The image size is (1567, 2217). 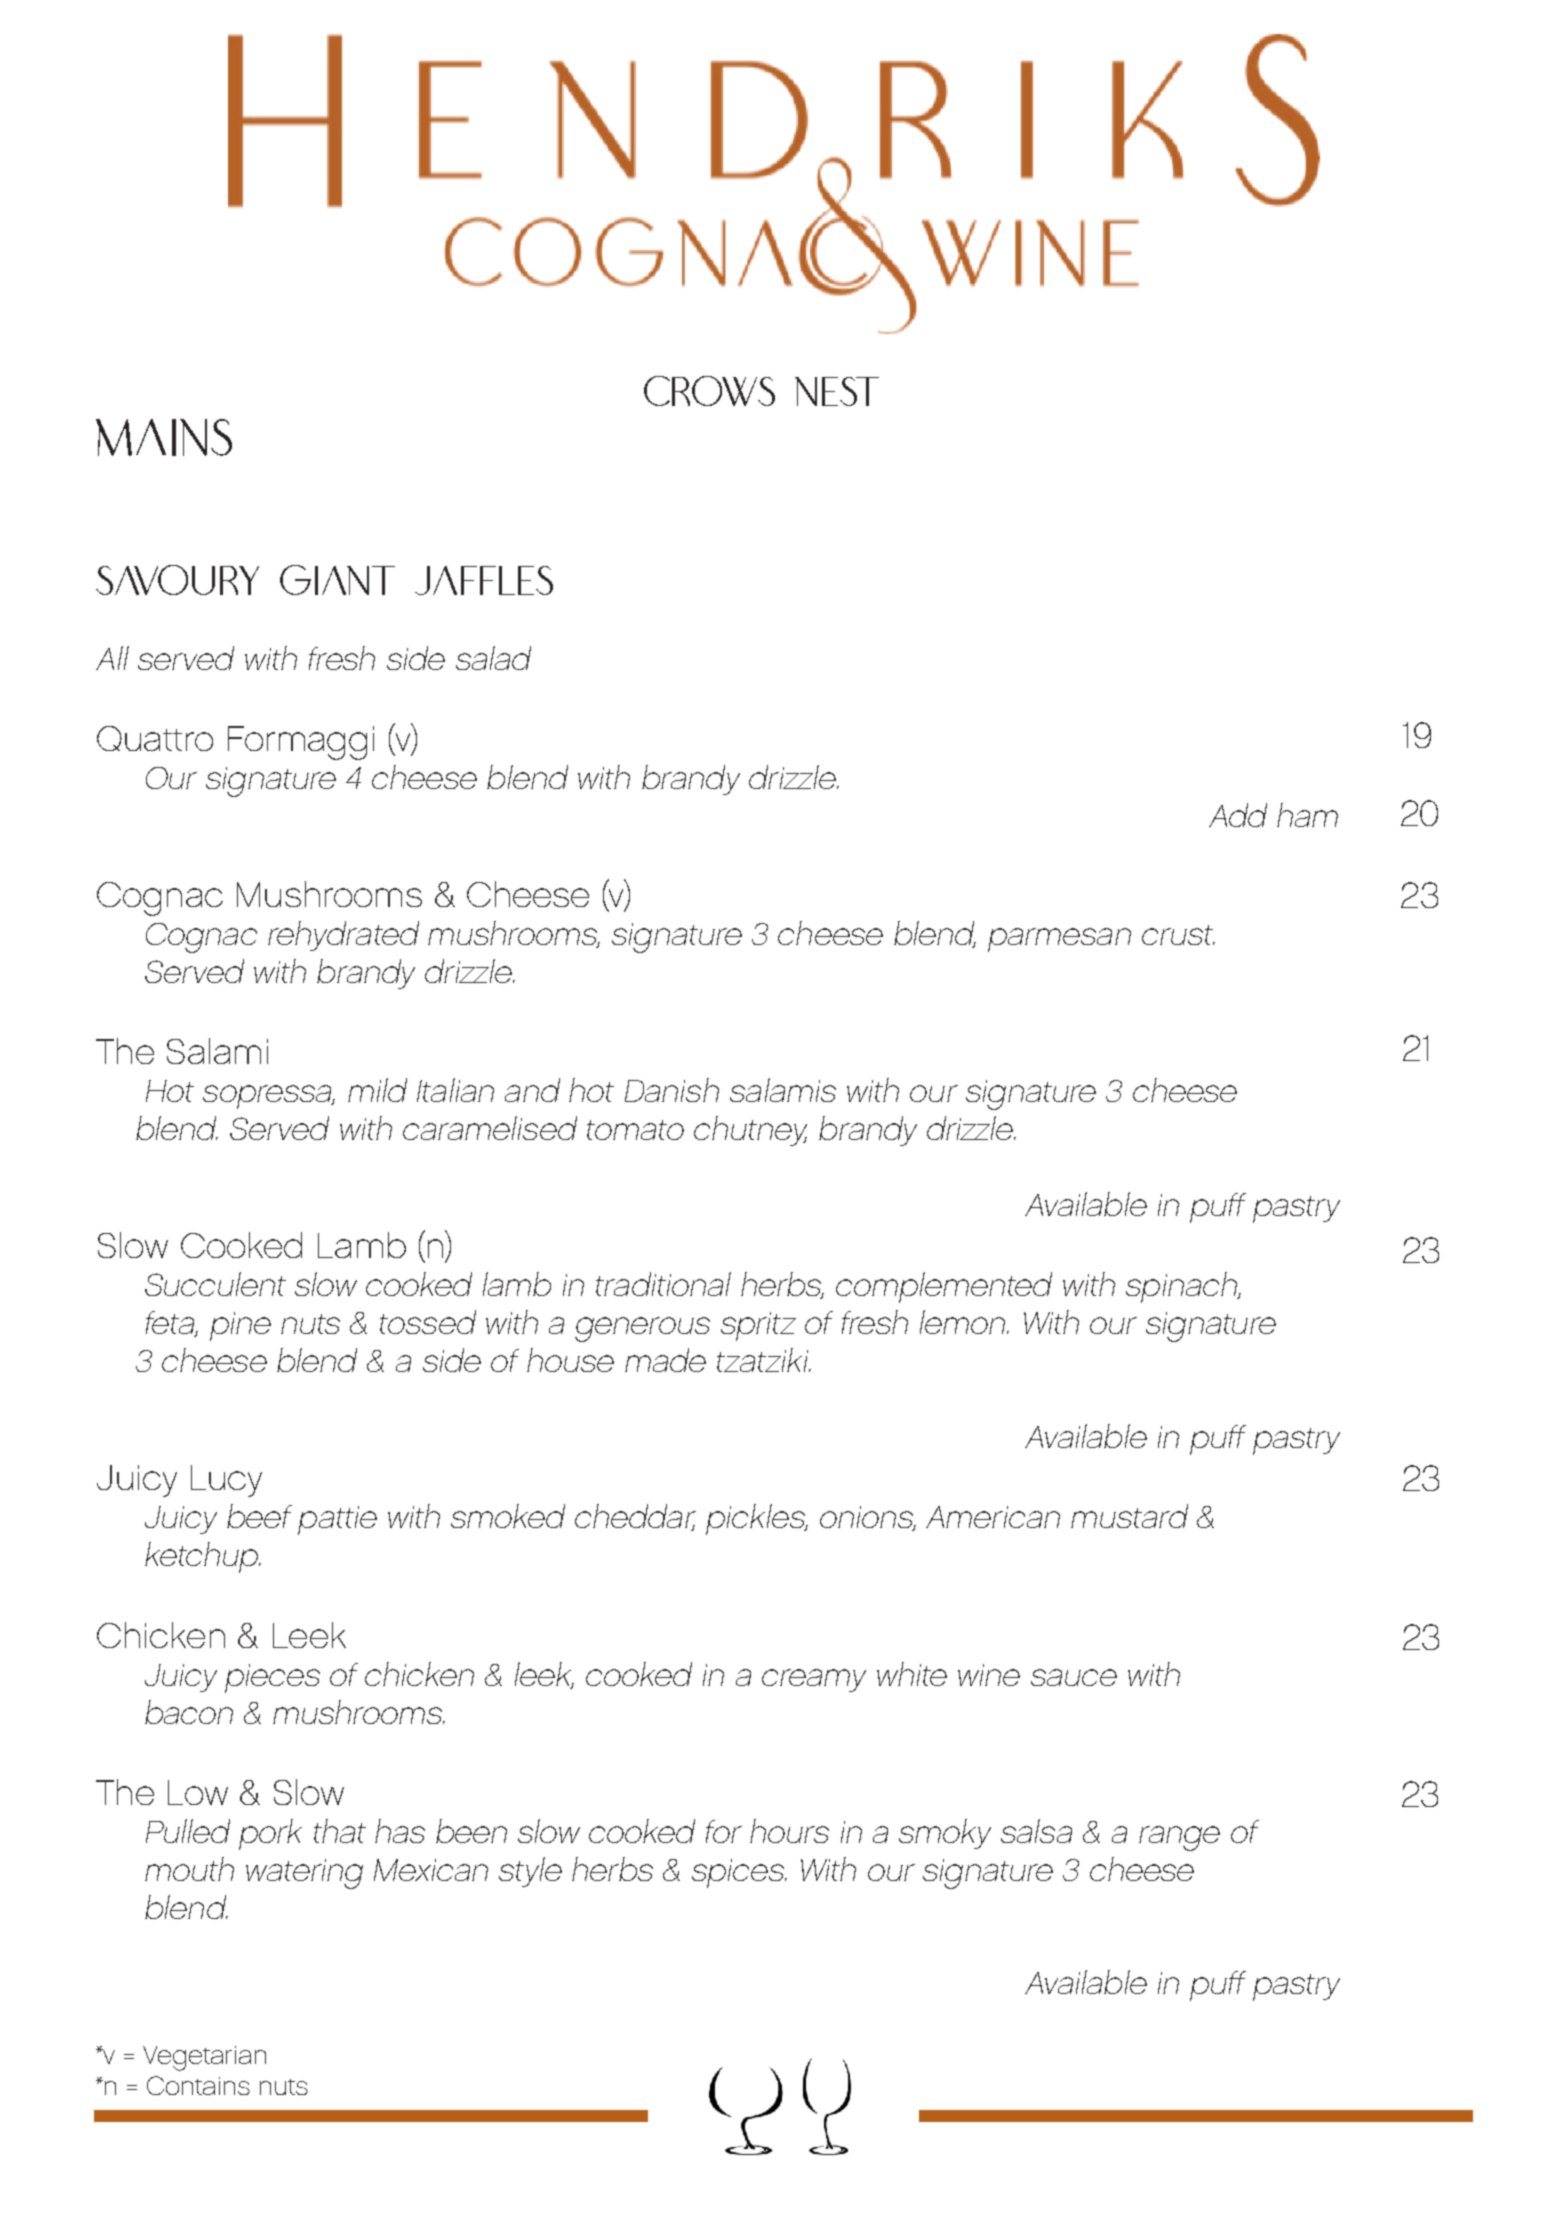 What do you see at coordinates (337, 580) in the image?
I see `GIANT` at bounding box center [337, 580].
